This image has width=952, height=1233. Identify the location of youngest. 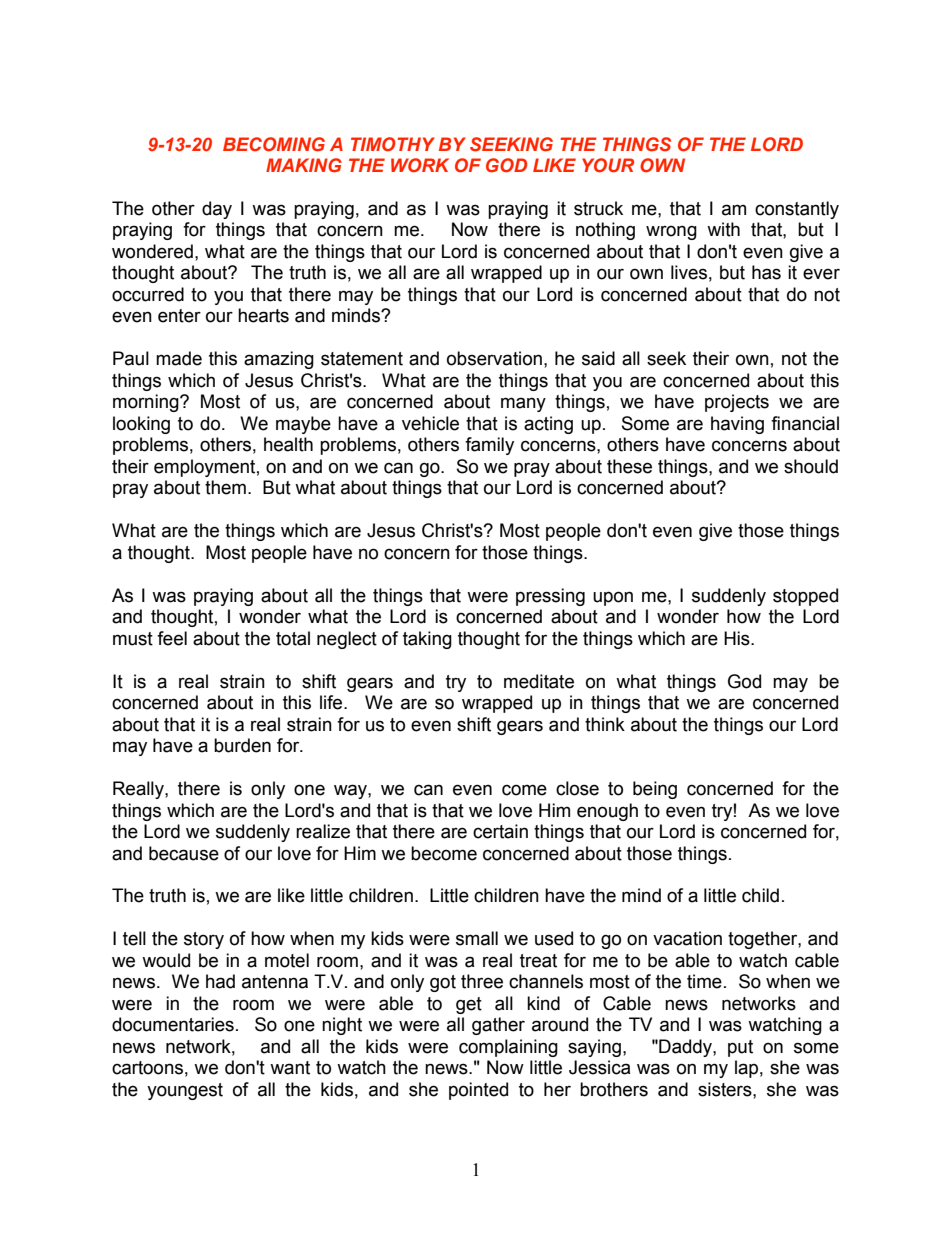
(185, 1091).
